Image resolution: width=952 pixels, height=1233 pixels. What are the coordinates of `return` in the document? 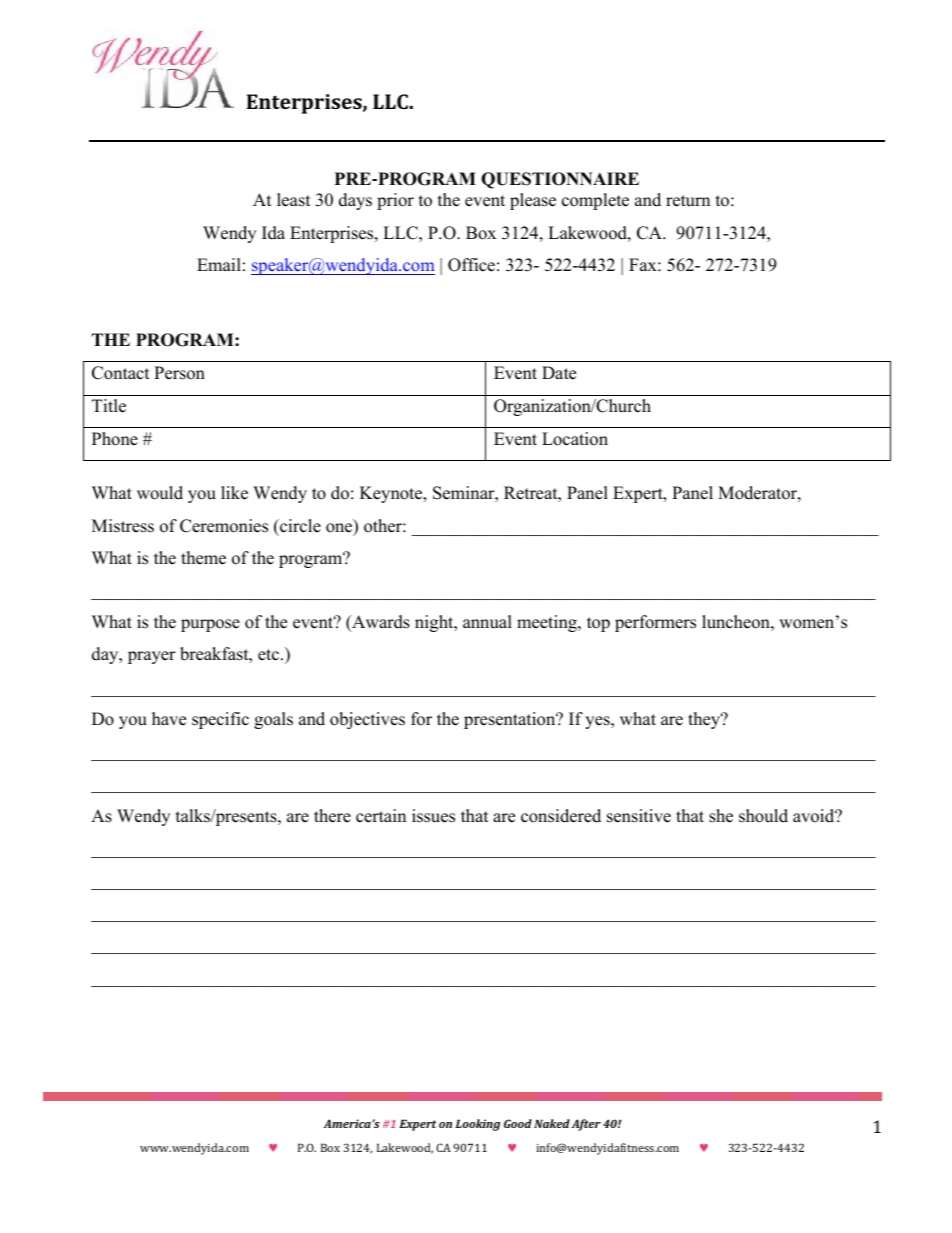 It's located at (688, 201).
